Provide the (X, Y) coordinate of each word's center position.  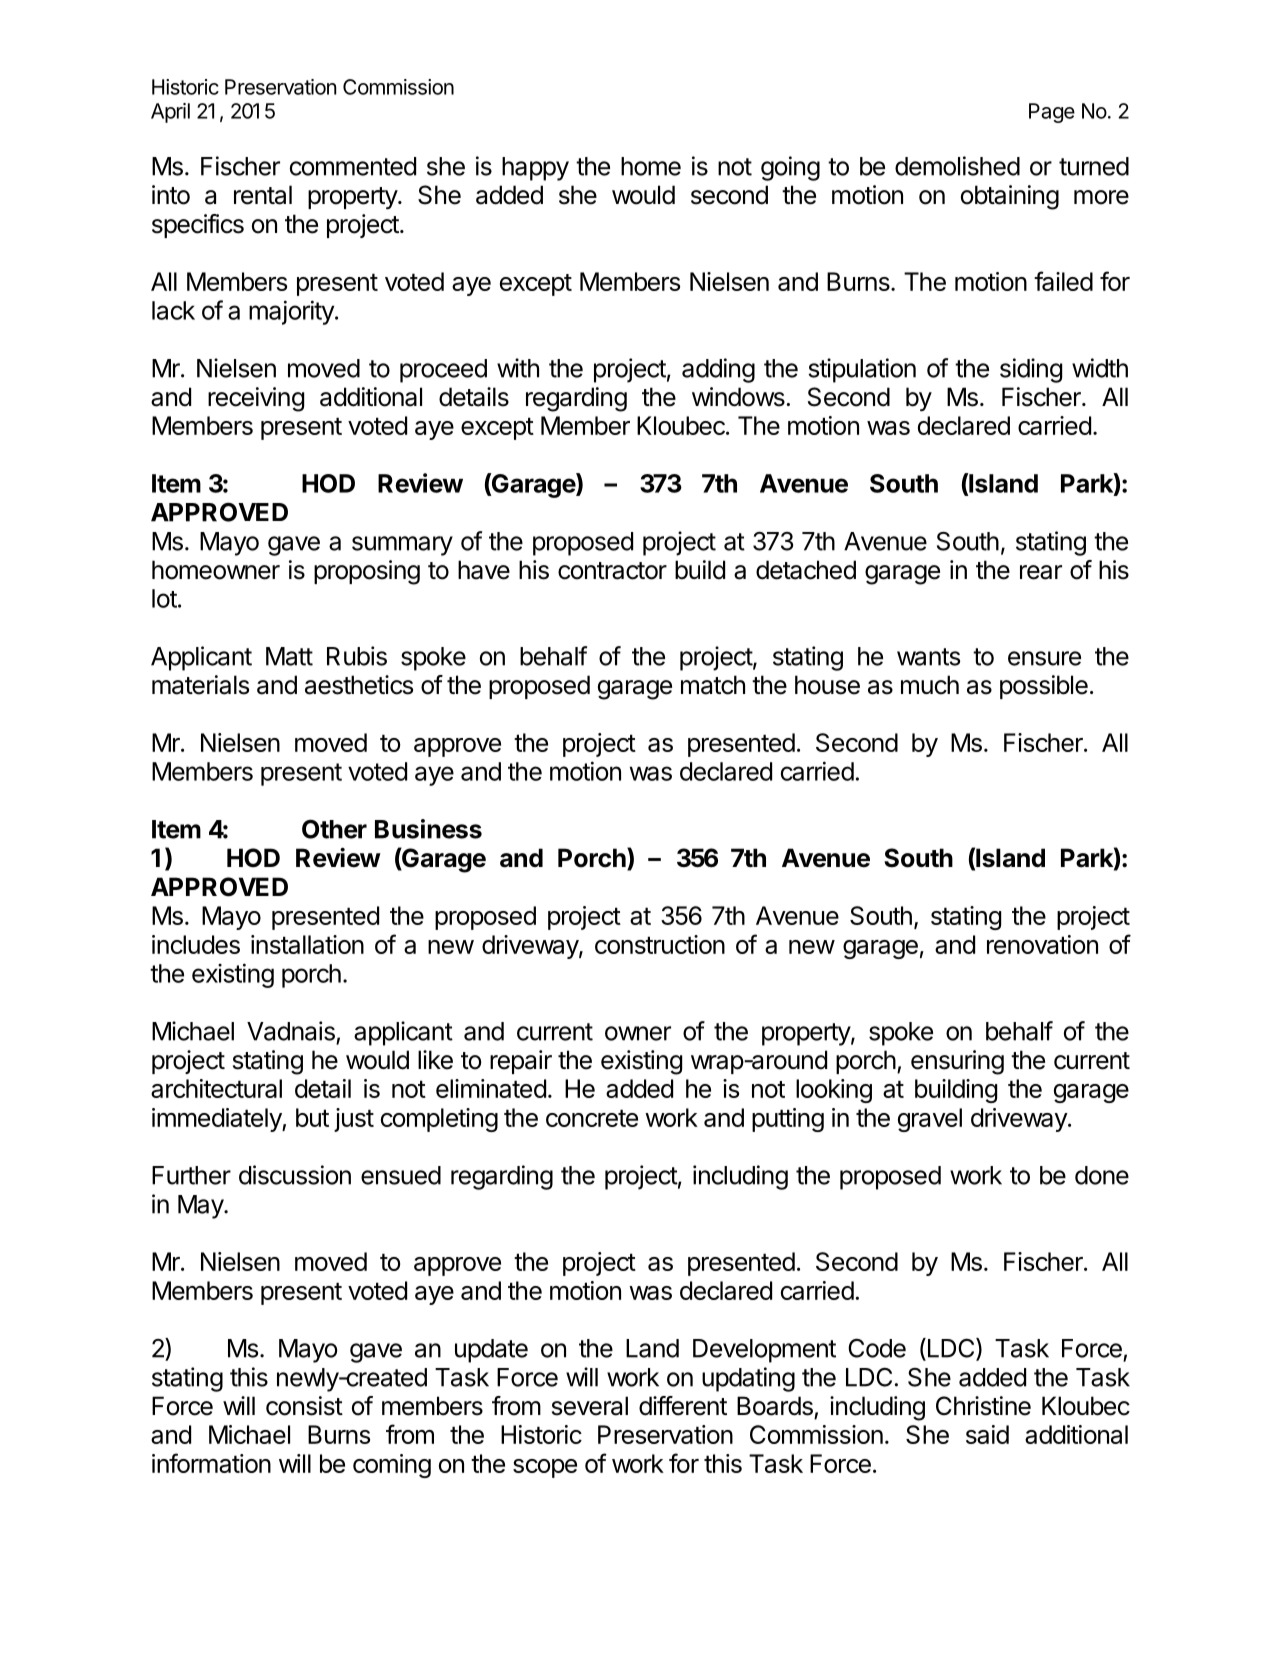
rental (263, 195)
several (590, 1406)
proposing (367, 572)
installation (307, 944)
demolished (957, 166)
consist (304, 1406)
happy (535, 169)
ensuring (957, 1062)
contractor (612, 571)
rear (1041, 572)
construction (660, 944)
